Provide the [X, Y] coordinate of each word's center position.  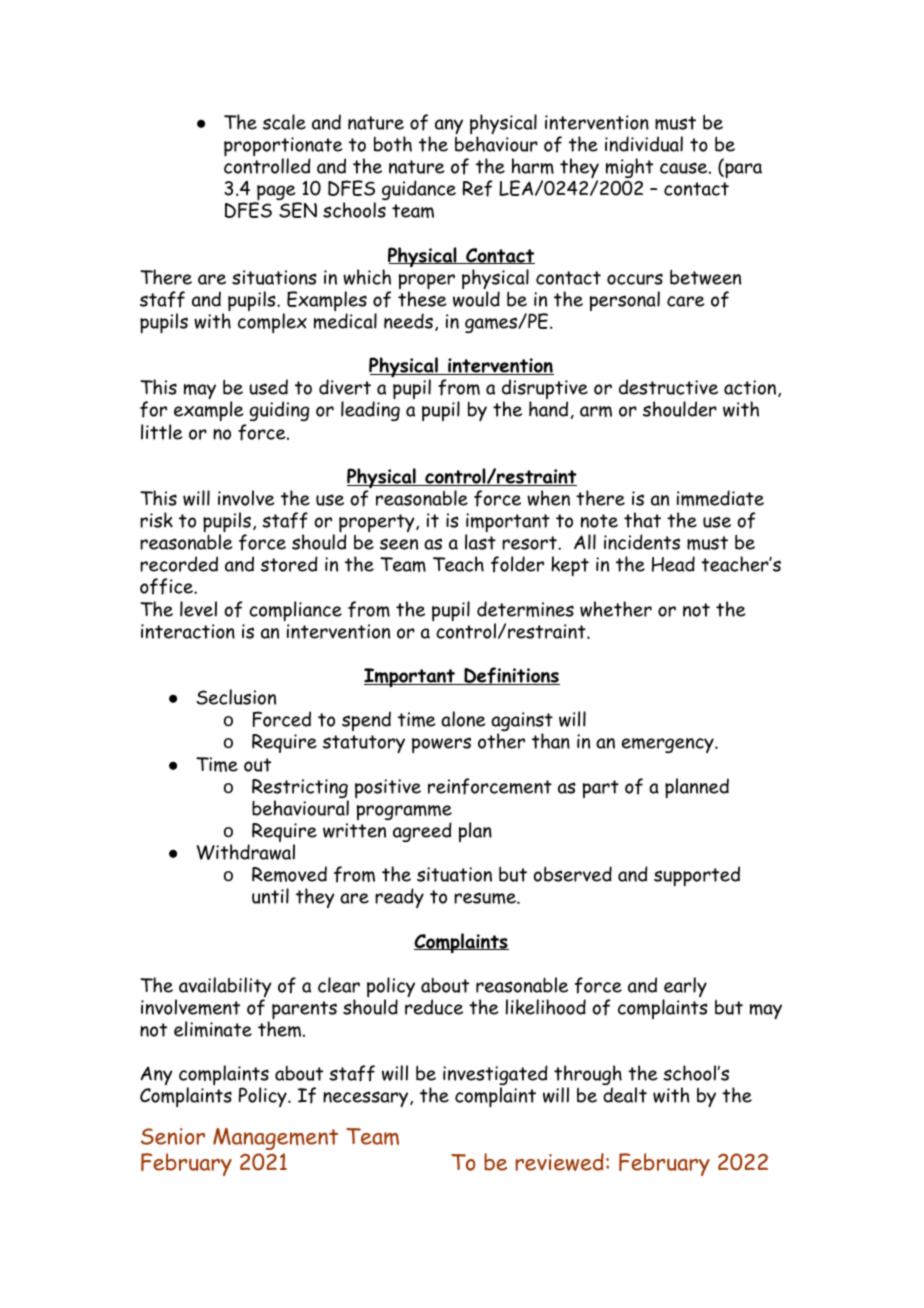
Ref [478, 188]
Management [275, 1139]
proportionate [283, 148]
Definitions [511, 676]
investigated [495, 1076]
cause [683, 168]
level [198, 609]
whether [616, 609]
